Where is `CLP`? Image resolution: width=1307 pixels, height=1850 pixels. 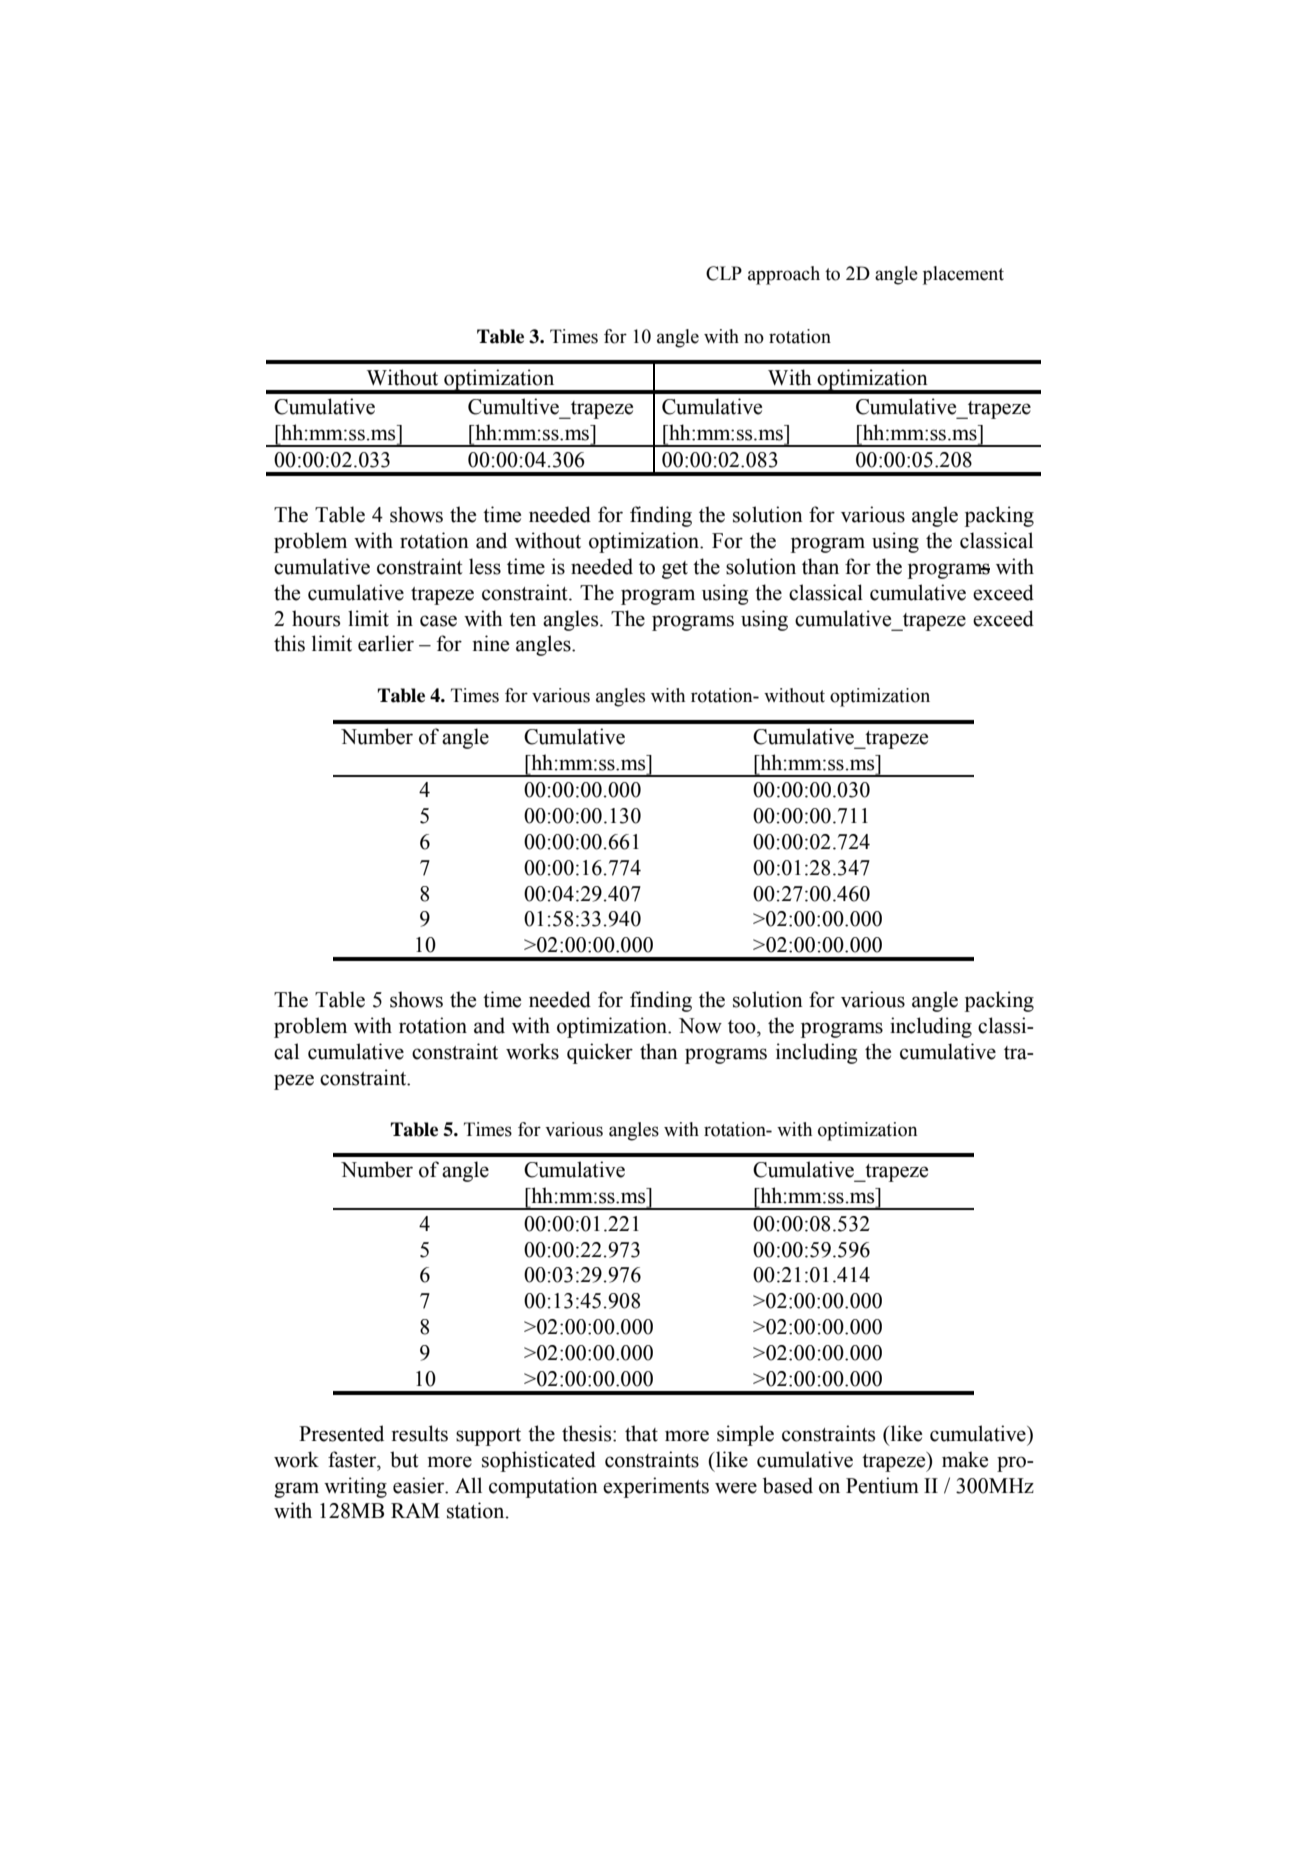 CLP is located at coordinates (724, 273).
